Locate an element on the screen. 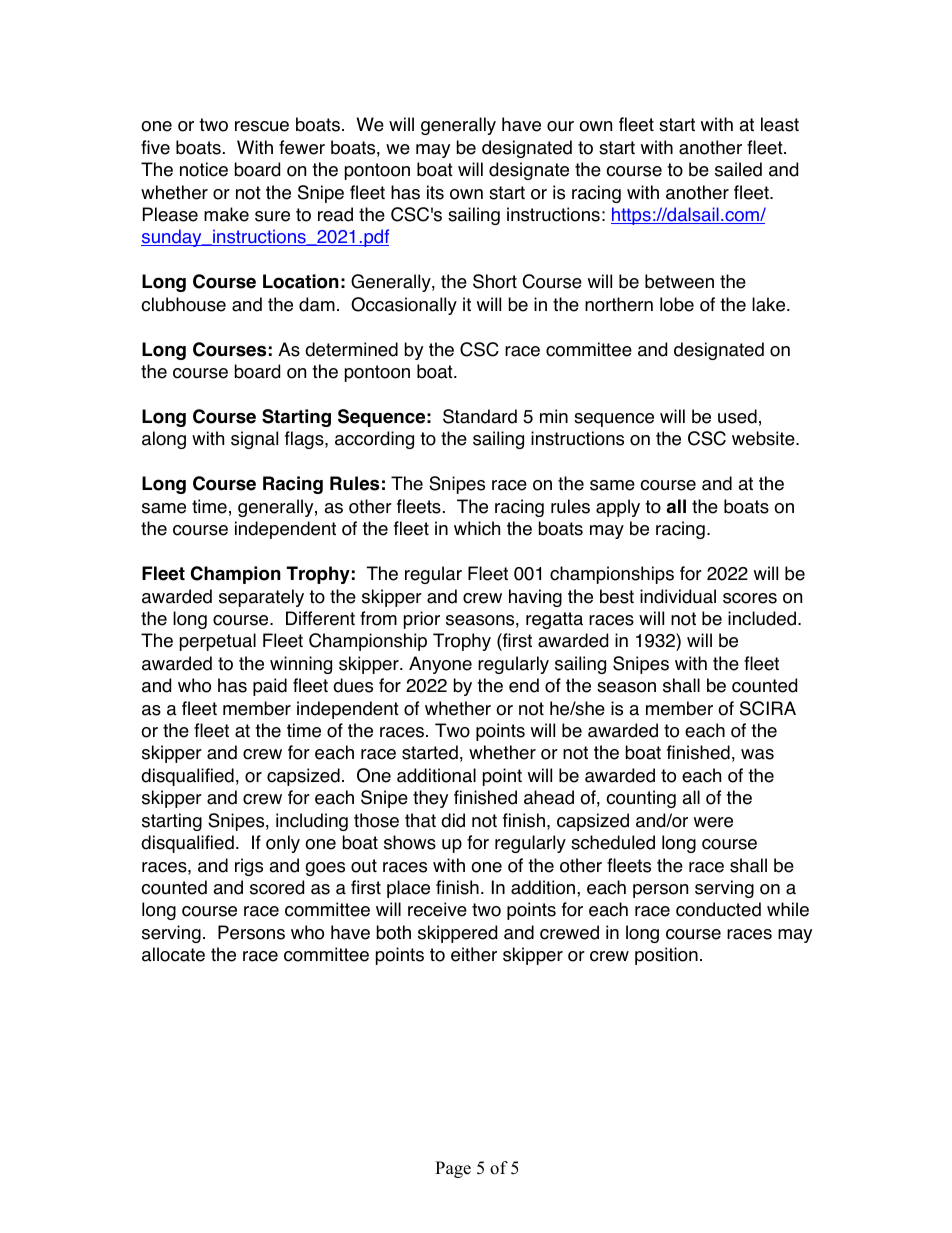 Image resolution: width=952 pixels, height=1233 pixels. sailed is located at coordinates (738, 169).
